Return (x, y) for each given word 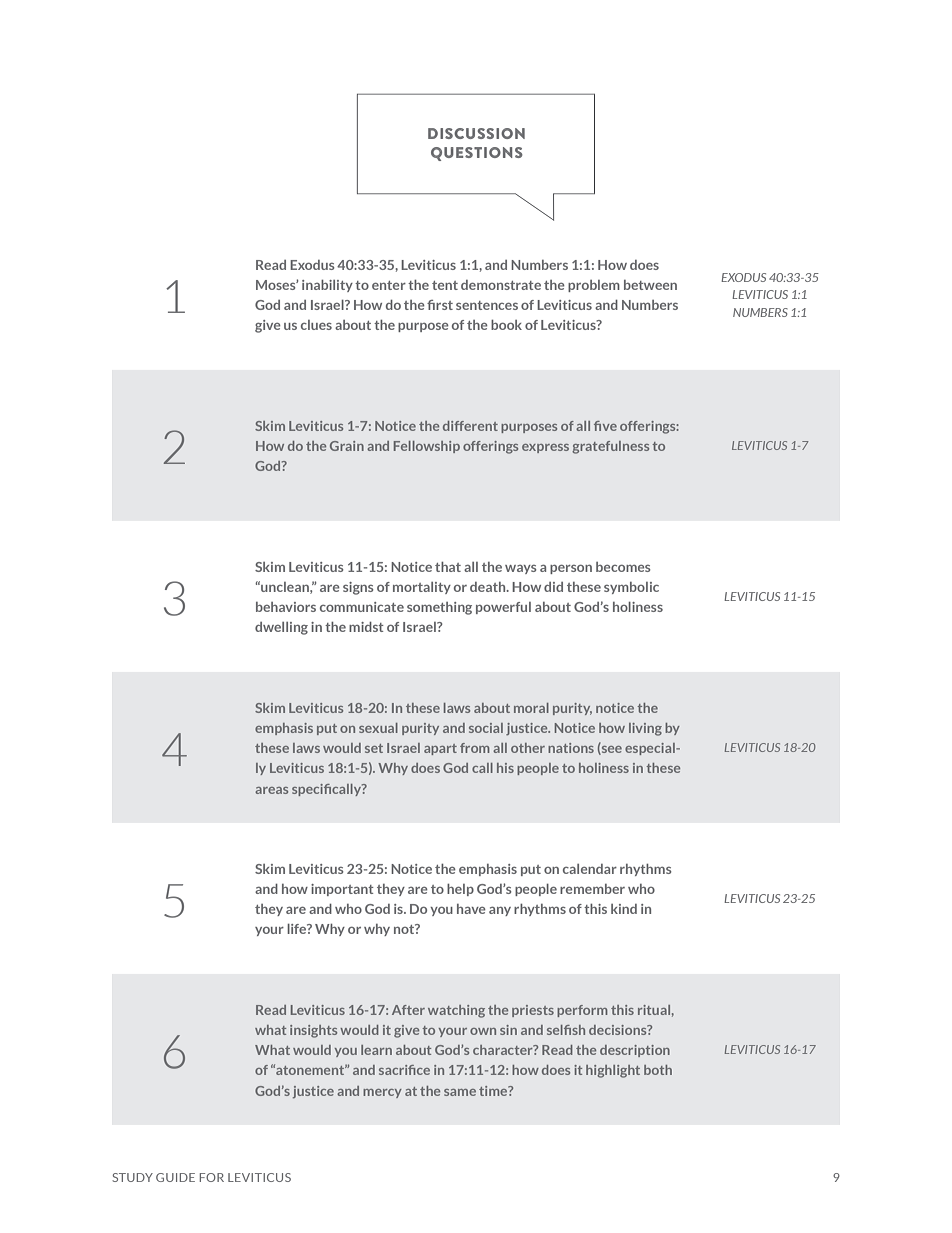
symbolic (631, 588)
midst (366, 627)
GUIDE (175, 1177)
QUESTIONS (477, 154)
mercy (382, 1093)
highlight (613, 1071)
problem (594, 286)
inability (327, 286)
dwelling (281, 628)
